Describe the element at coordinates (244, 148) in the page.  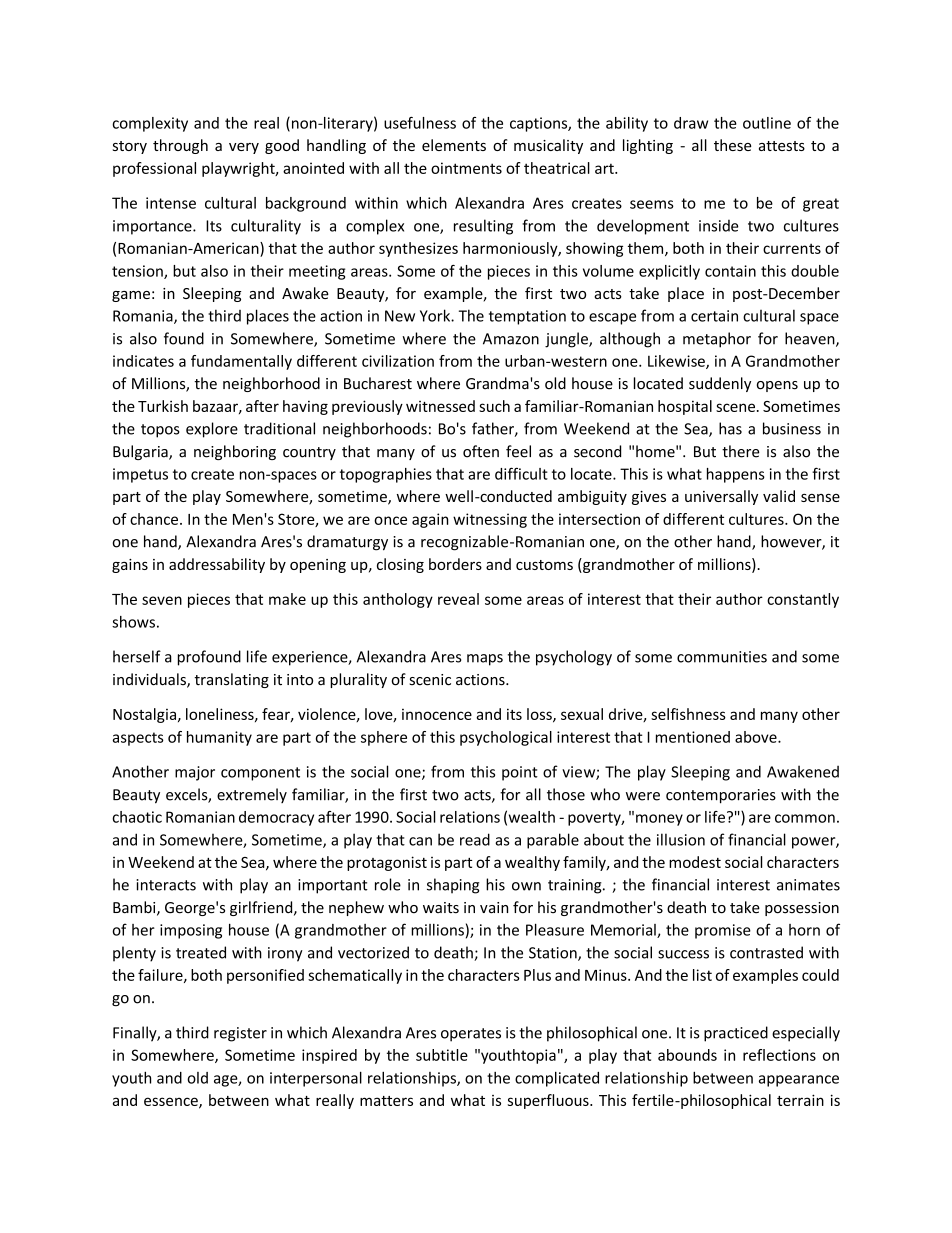
I see `very` at that location.
